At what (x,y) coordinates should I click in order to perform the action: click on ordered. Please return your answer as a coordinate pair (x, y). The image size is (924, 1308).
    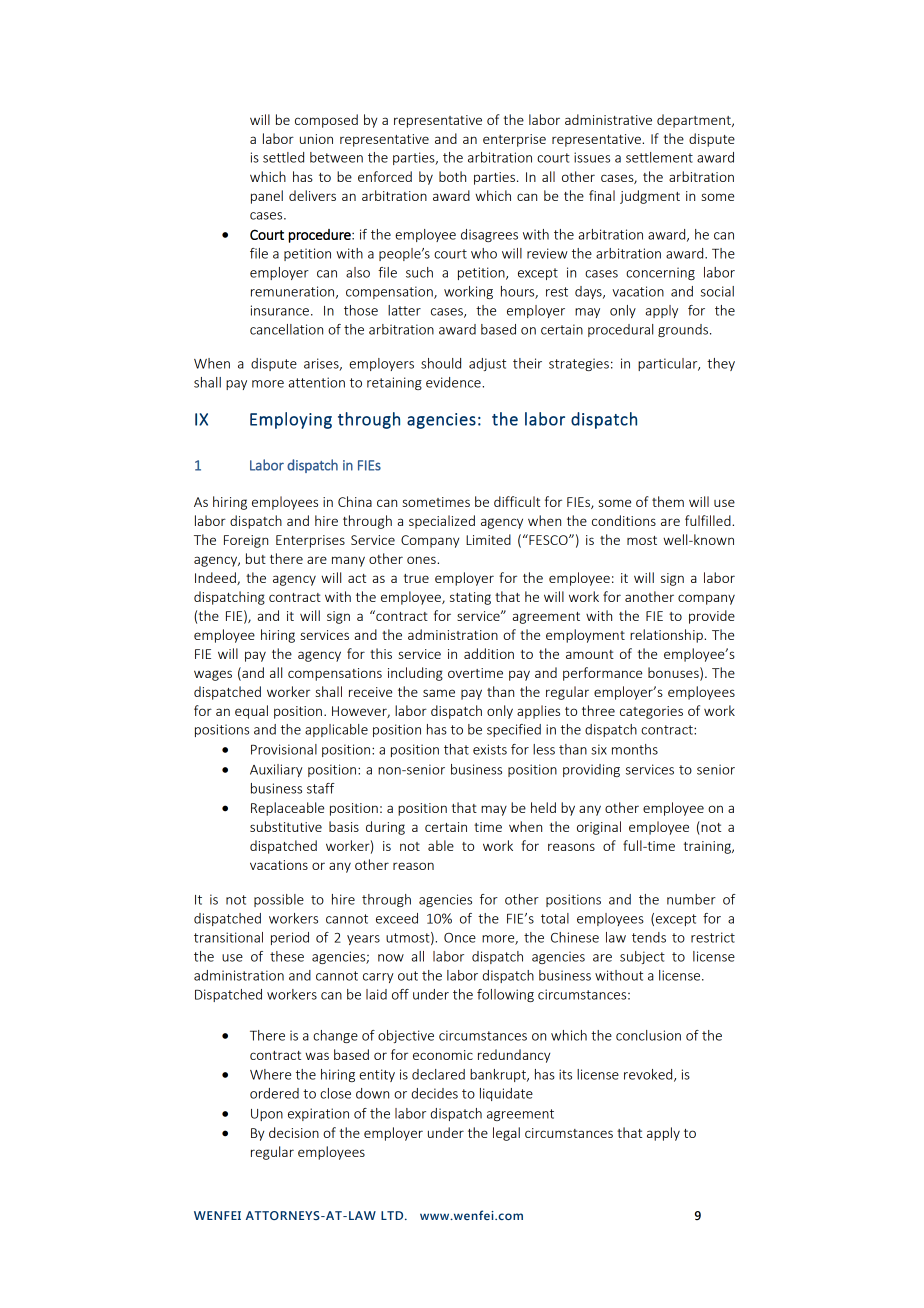
    Looking at the image, I should click on (274, 1093).
